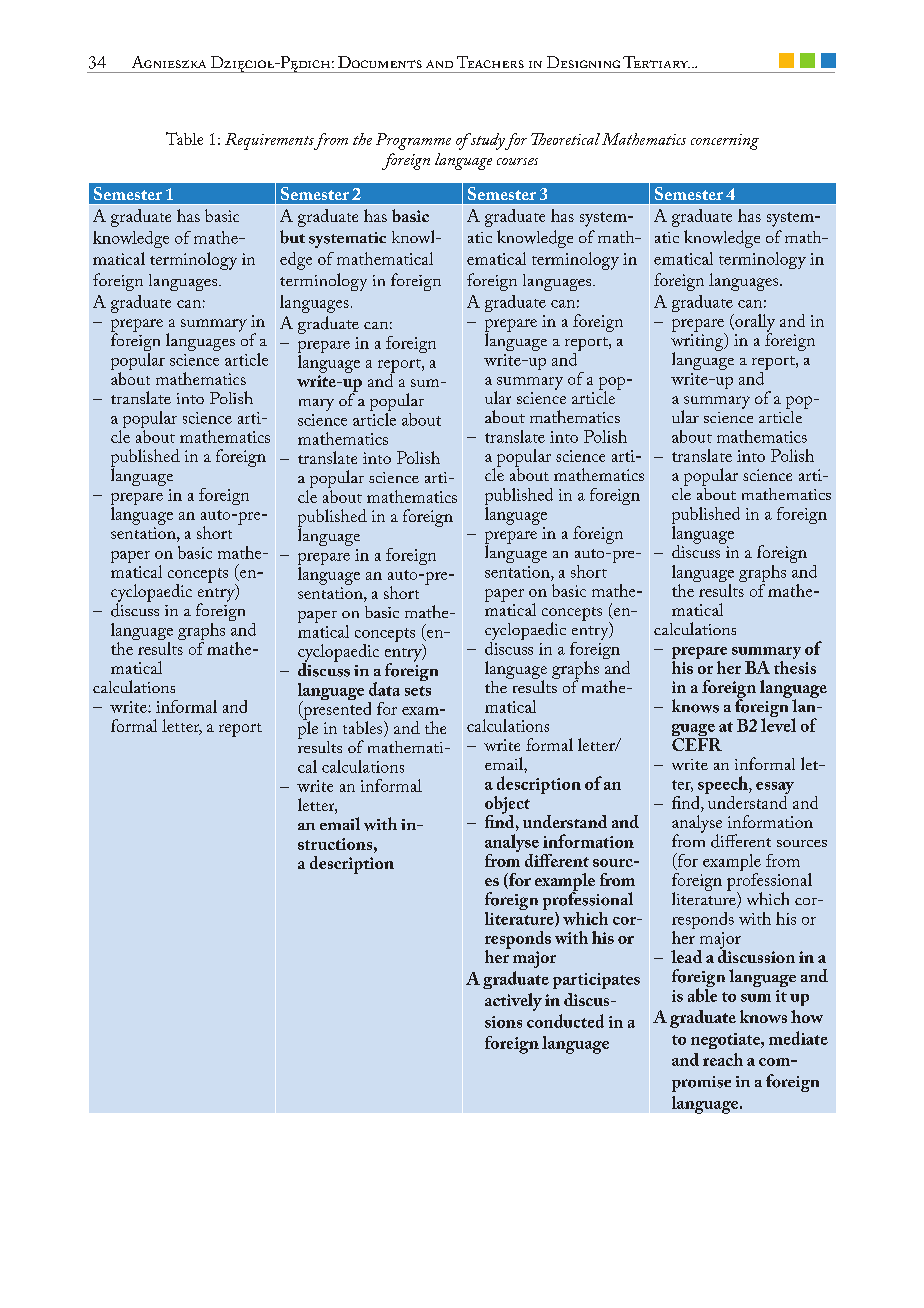 The width and height of the screenshot is (924, 1308). I want to click on Requirements, so click(269, 141).
